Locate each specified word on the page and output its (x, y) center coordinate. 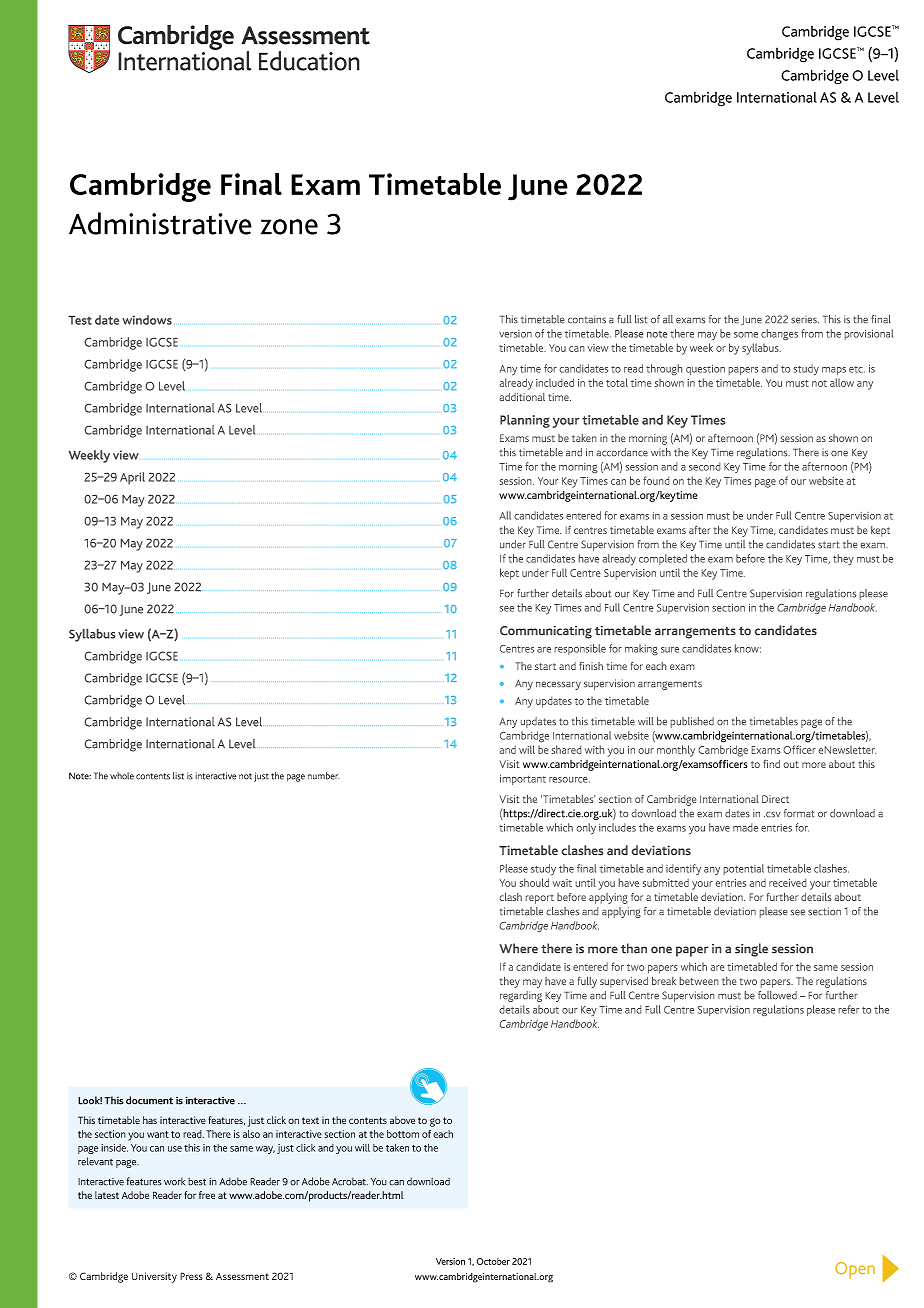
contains (587, 319)
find (771, 764)
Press (191, 1276)
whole (122, 776)
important (523, 780)
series (805, 320)
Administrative (160, 223)
